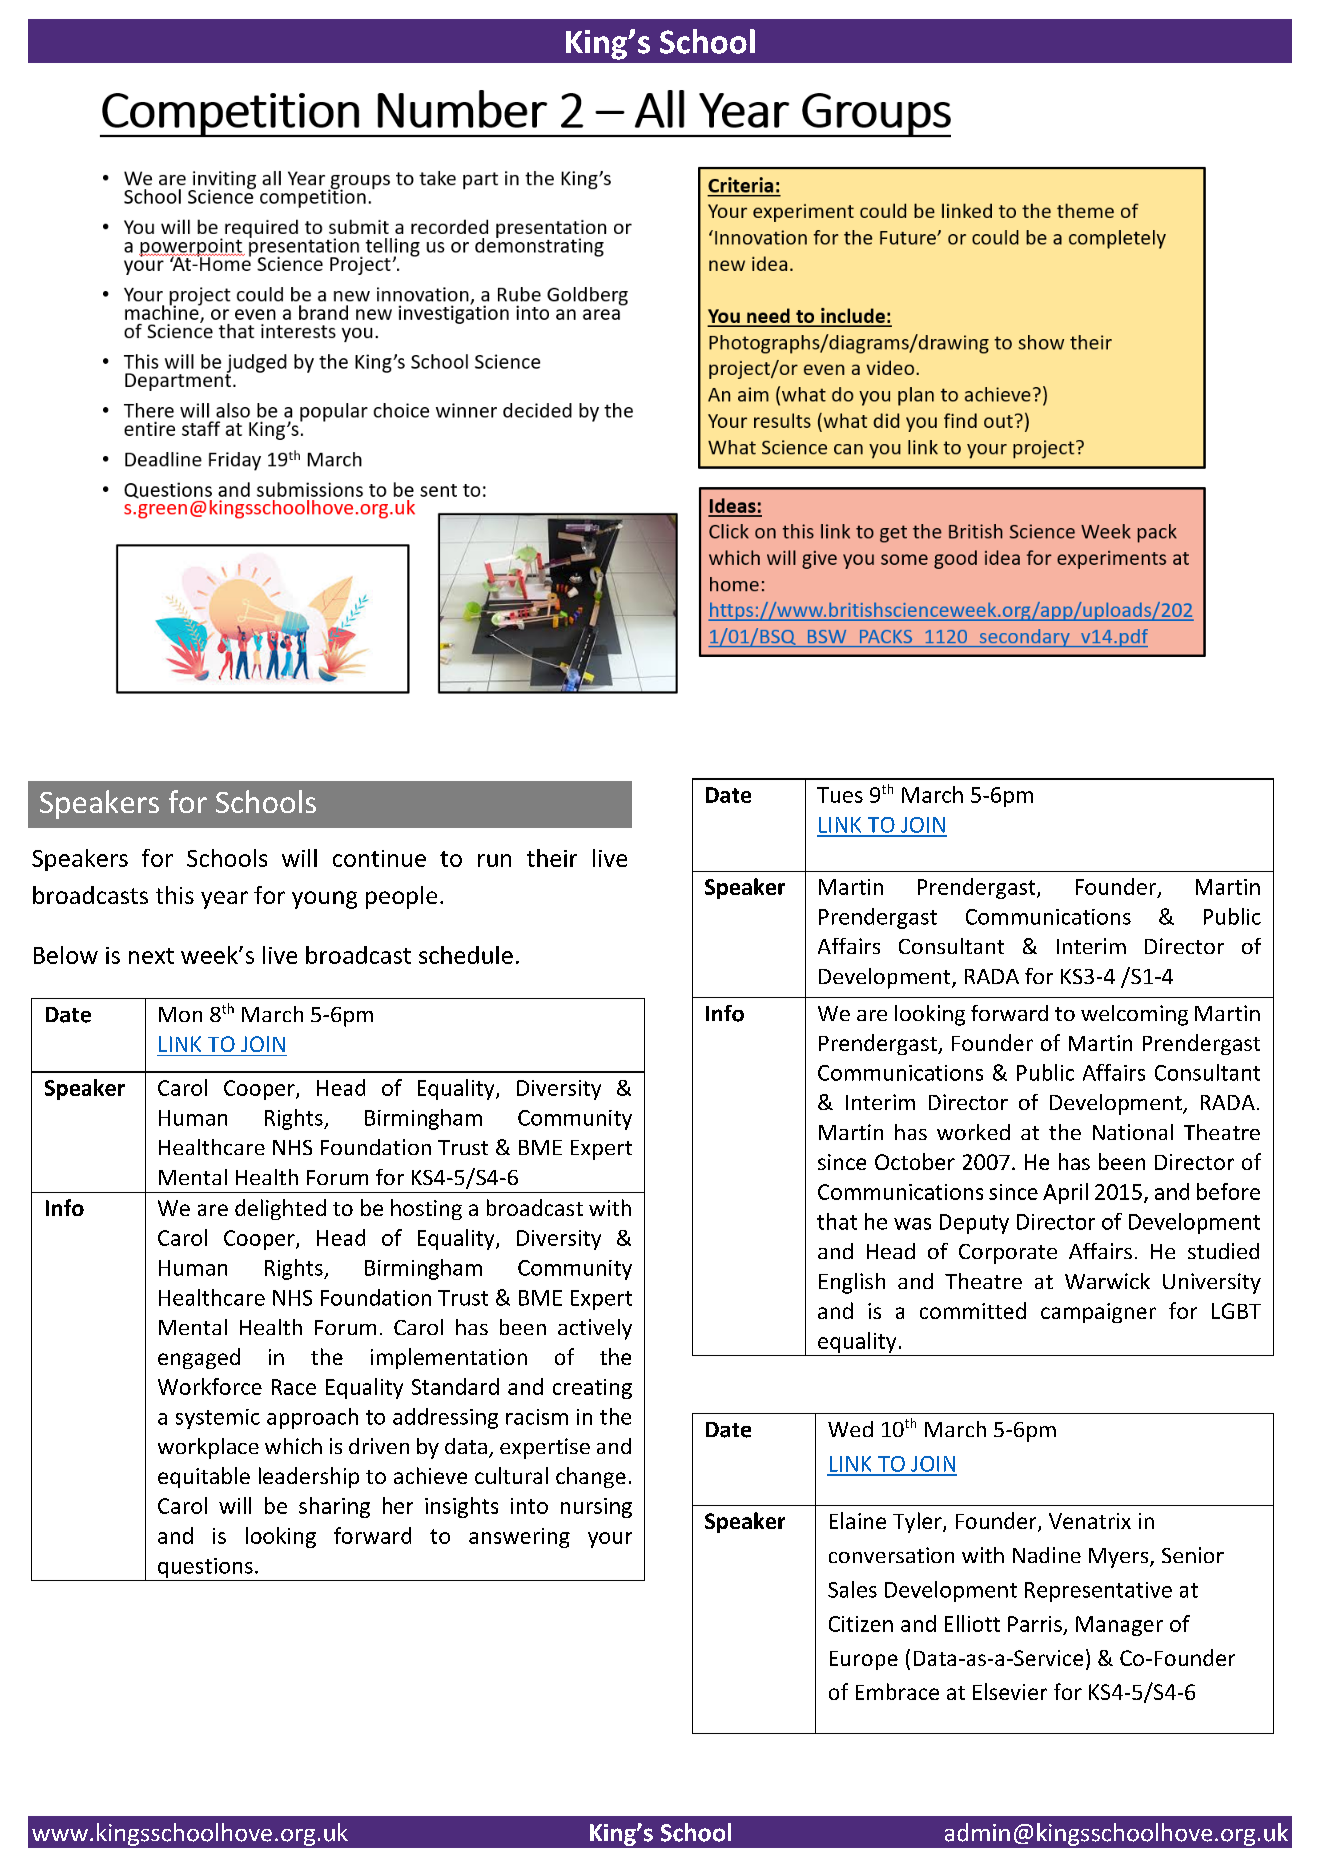  What do you see at coordinates (1133, 1132) in the image?
I see `National` at bounding box center [1133, 1132].
